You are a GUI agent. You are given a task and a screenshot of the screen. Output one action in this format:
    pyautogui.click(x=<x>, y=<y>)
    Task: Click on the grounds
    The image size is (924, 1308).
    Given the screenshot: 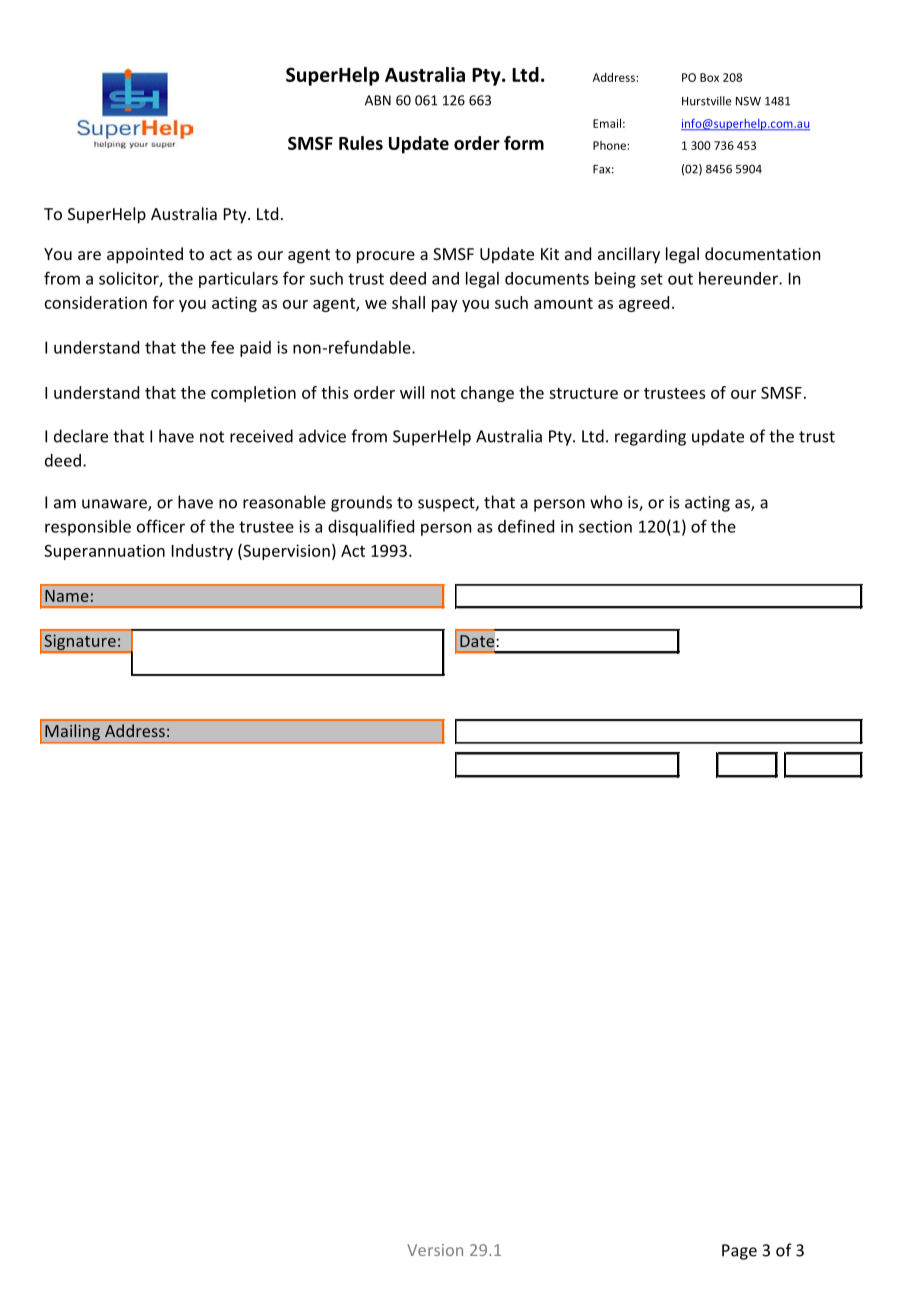 What is the action you would take?
    pyautogui.click(x=361, y=503)
